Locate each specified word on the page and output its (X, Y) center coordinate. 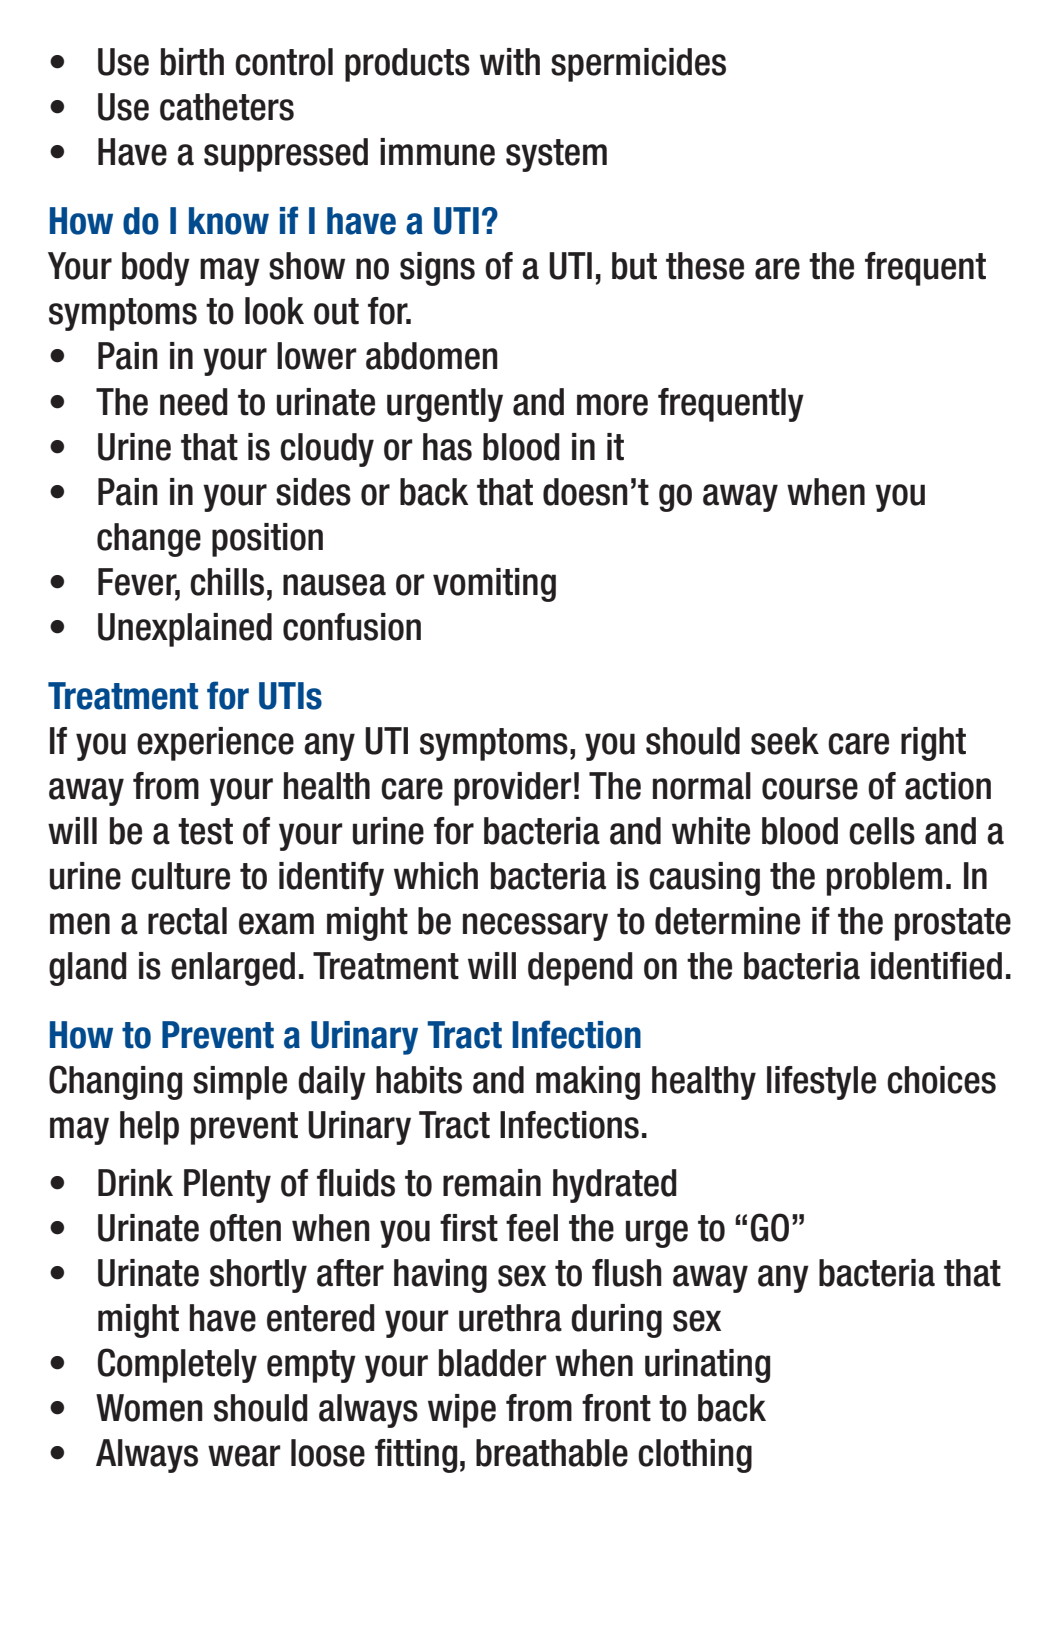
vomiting (494, 585)
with (510, 62)
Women (149, 1408)
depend (580, 969)
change (149, 540)
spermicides (638, 65)
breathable (552, 1453)
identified (936, 966)
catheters (227, 107)
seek (785, 741)
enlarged (233, 969)
